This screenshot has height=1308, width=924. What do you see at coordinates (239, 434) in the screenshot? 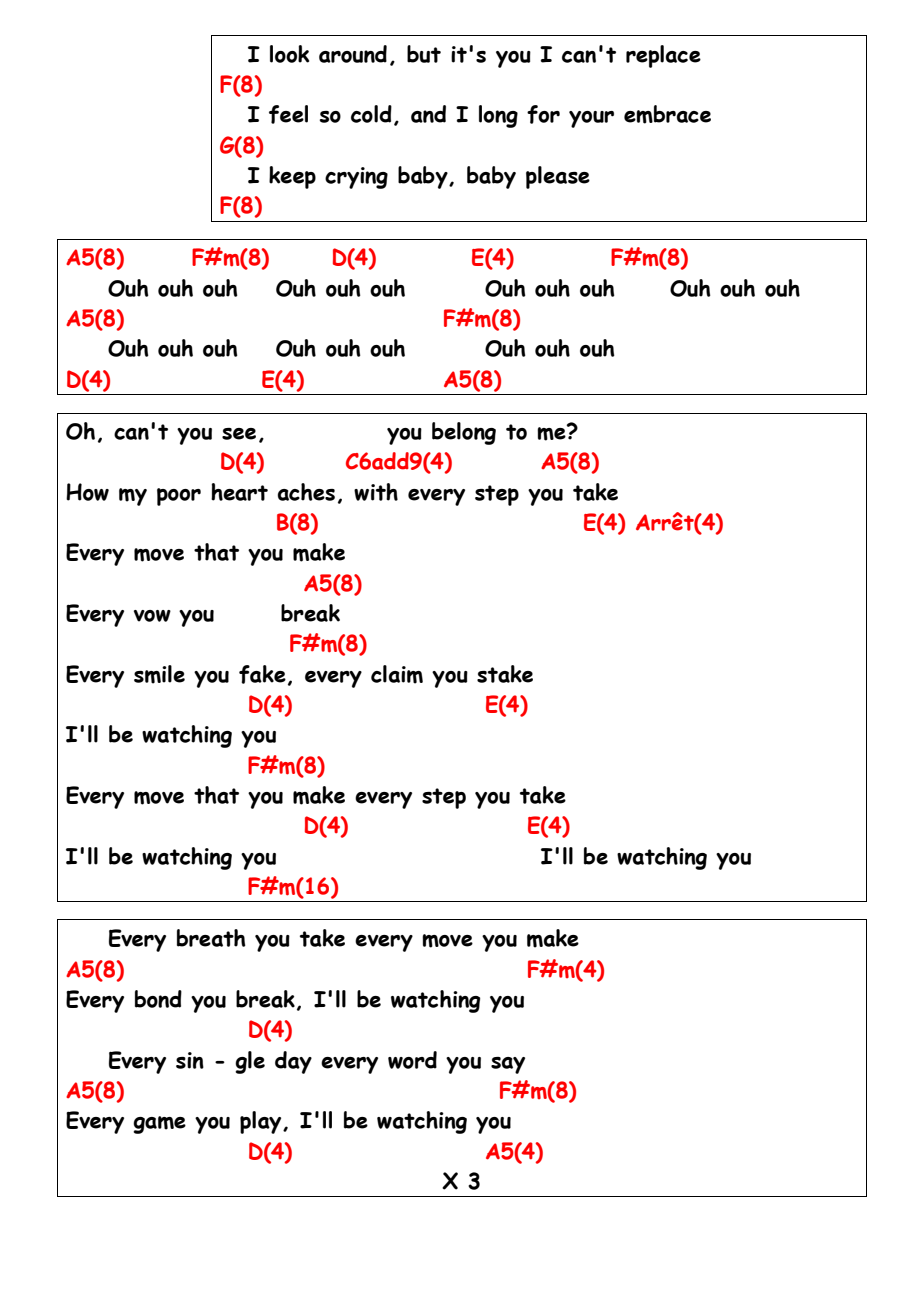
I see `see` at bounding box center [239, 434].
